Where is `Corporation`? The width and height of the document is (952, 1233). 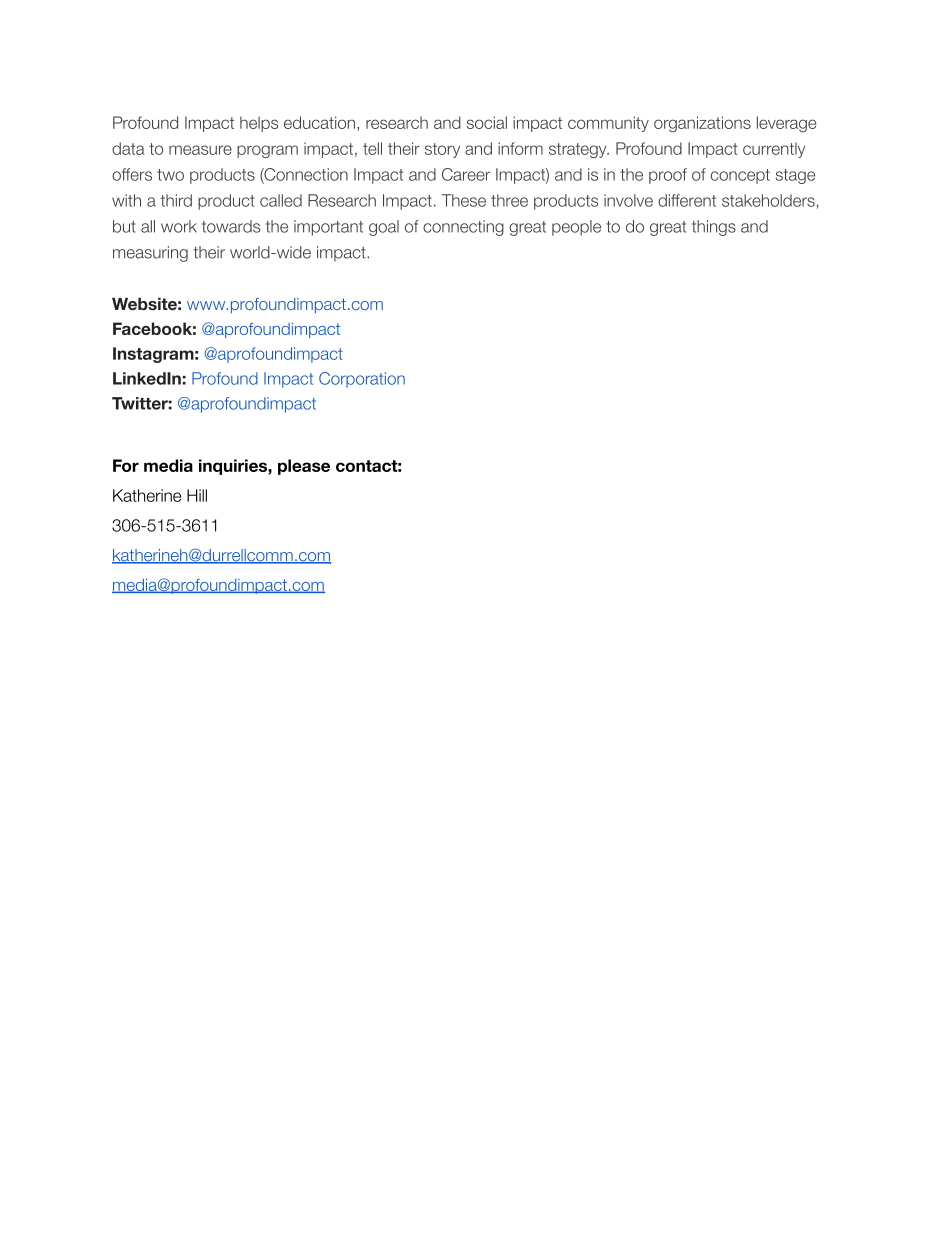 Corporation is located at coordinates (362, 380).
